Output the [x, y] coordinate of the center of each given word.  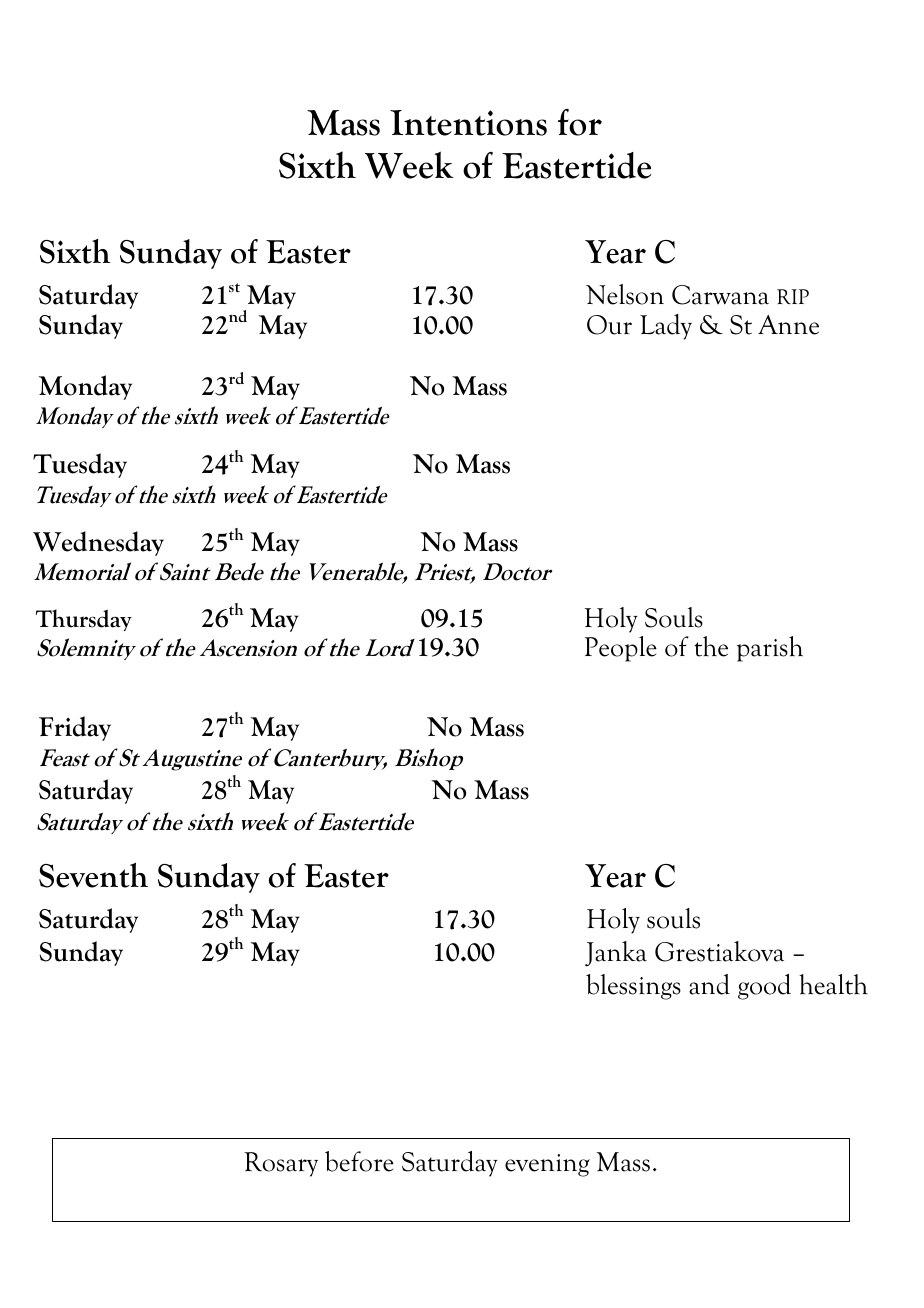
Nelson [625, 294]
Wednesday [98, 543]
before [359, 1161]
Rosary [281, 1164]
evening [547, 1165]
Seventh [93, 875]
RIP [793, 296]
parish [770, 649]
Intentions [468, 123]
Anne [788, 325]
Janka [616, 954]
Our [609, 325]
